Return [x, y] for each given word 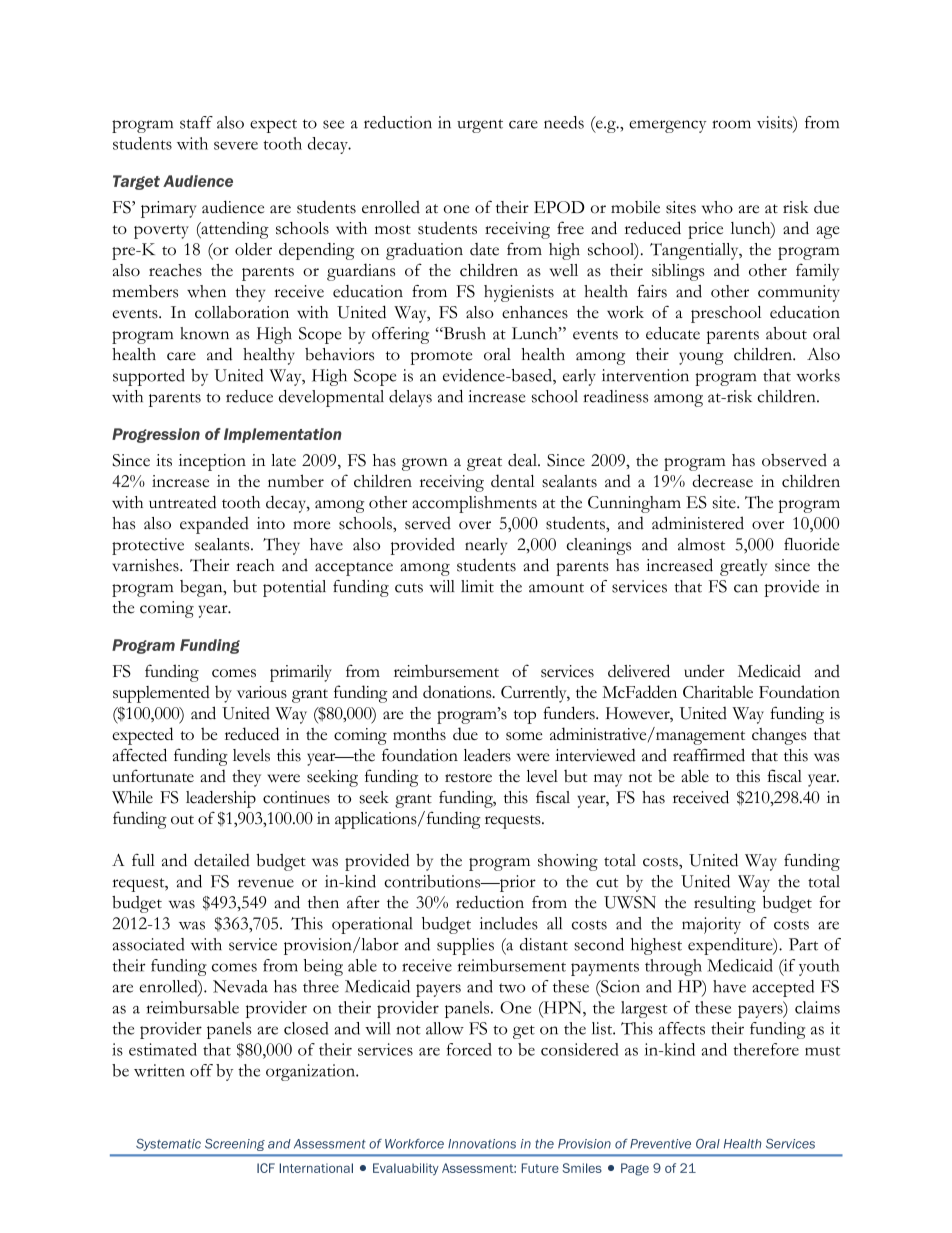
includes [509, 923]
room [731, 124]
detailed [222, 860]
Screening [235, 1145]
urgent [480, 126]
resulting [725, 904]
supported [149, 377]
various [262, 692]
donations [458, 691]
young [701, 358]
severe [236, 145]
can [746, 588]
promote [442, 358]
